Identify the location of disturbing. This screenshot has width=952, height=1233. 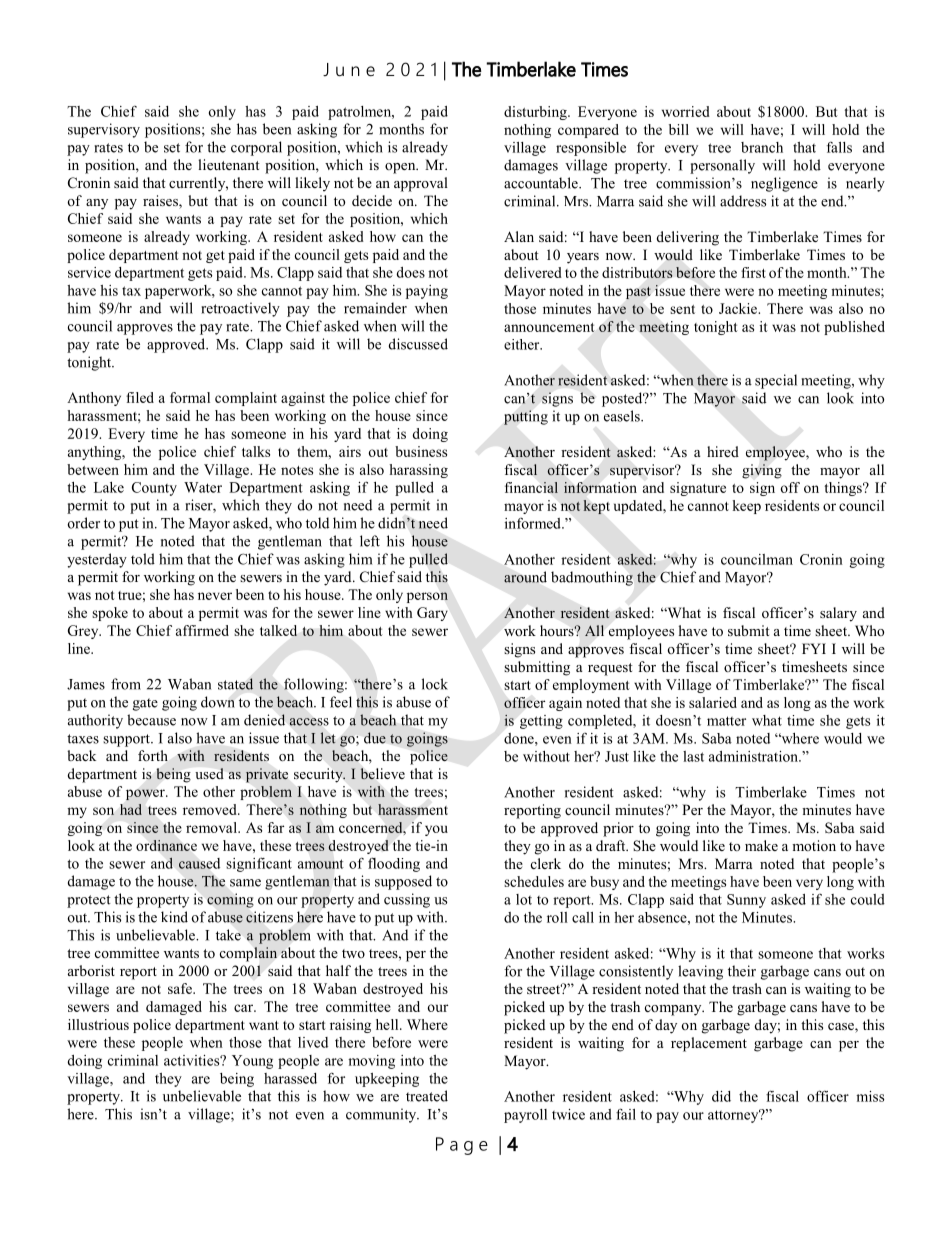
(536, 113).
